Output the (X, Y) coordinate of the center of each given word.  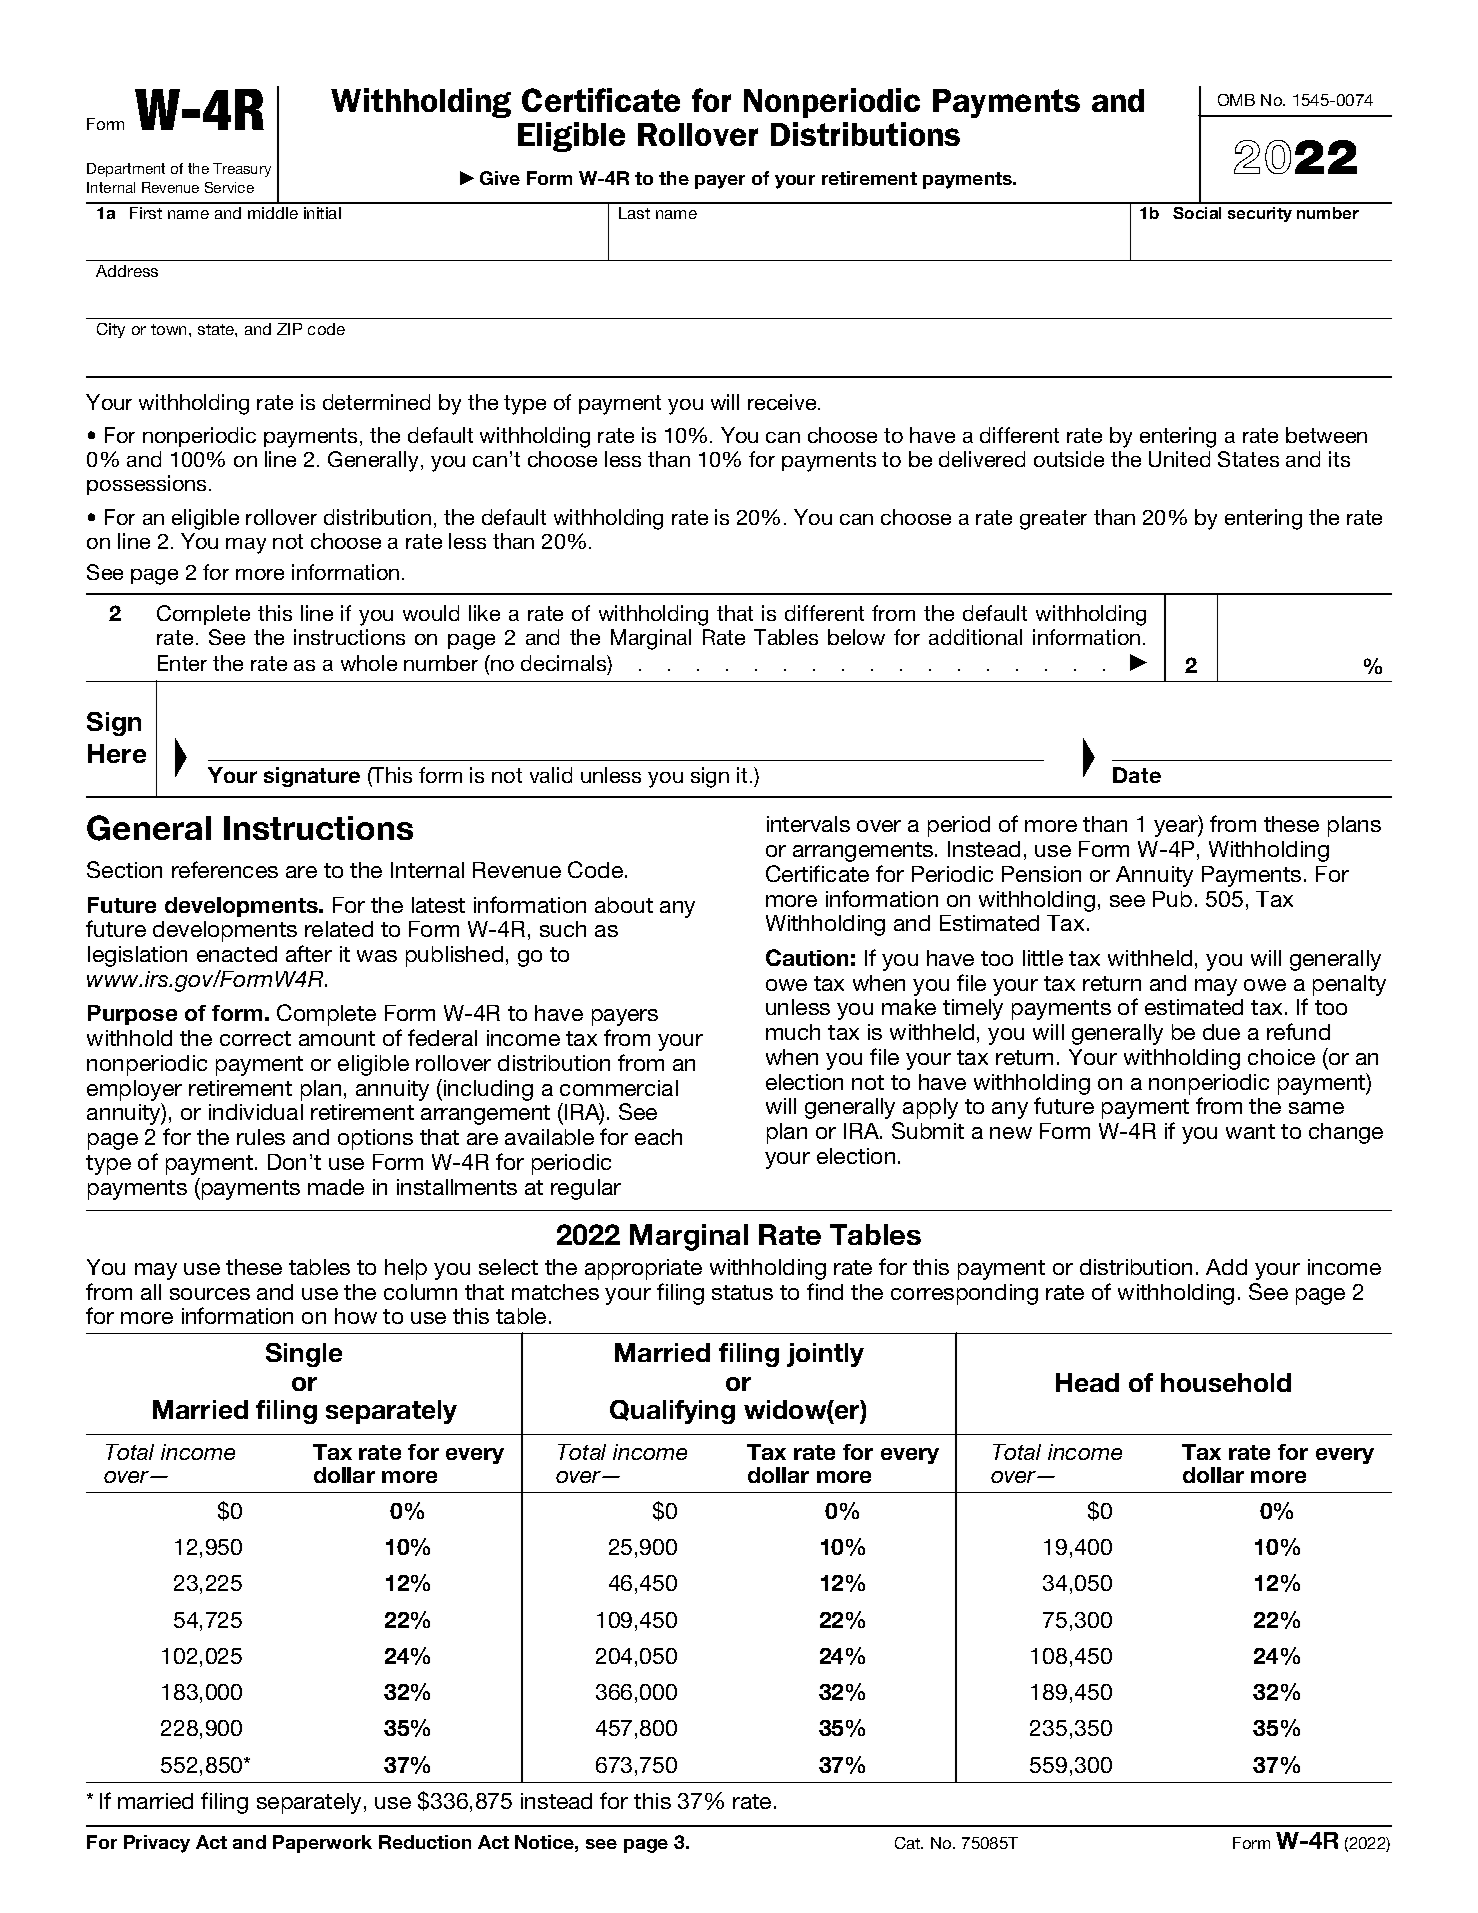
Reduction (425, 1842)
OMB (1236, 100)
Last (634, 213)
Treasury (242, 170)
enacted (237, 954)
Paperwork (322, 1844)
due (1221, 1032)
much (793, 1032)
